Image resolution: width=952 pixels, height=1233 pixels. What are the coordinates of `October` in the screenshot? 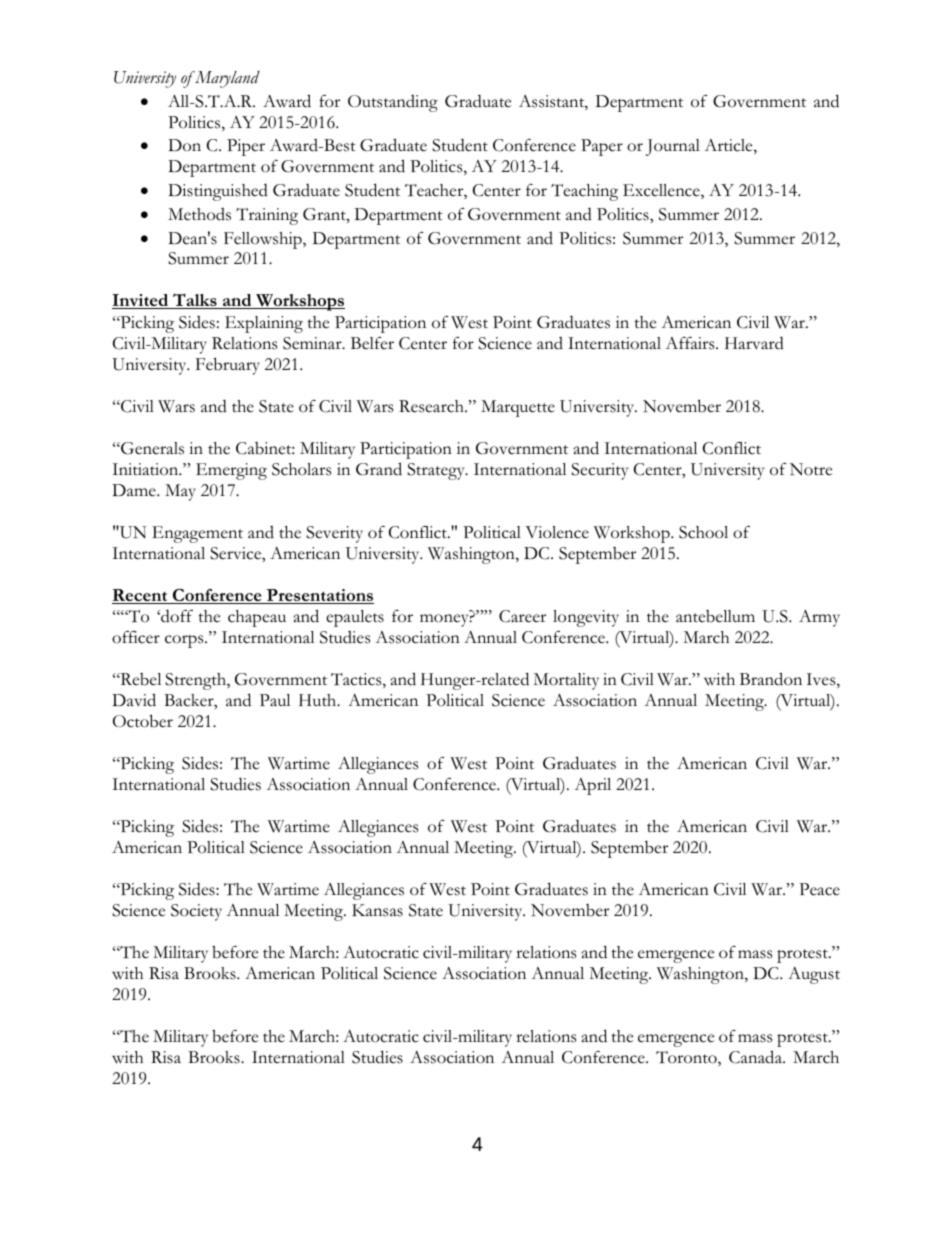 It's located at (143, 721).
